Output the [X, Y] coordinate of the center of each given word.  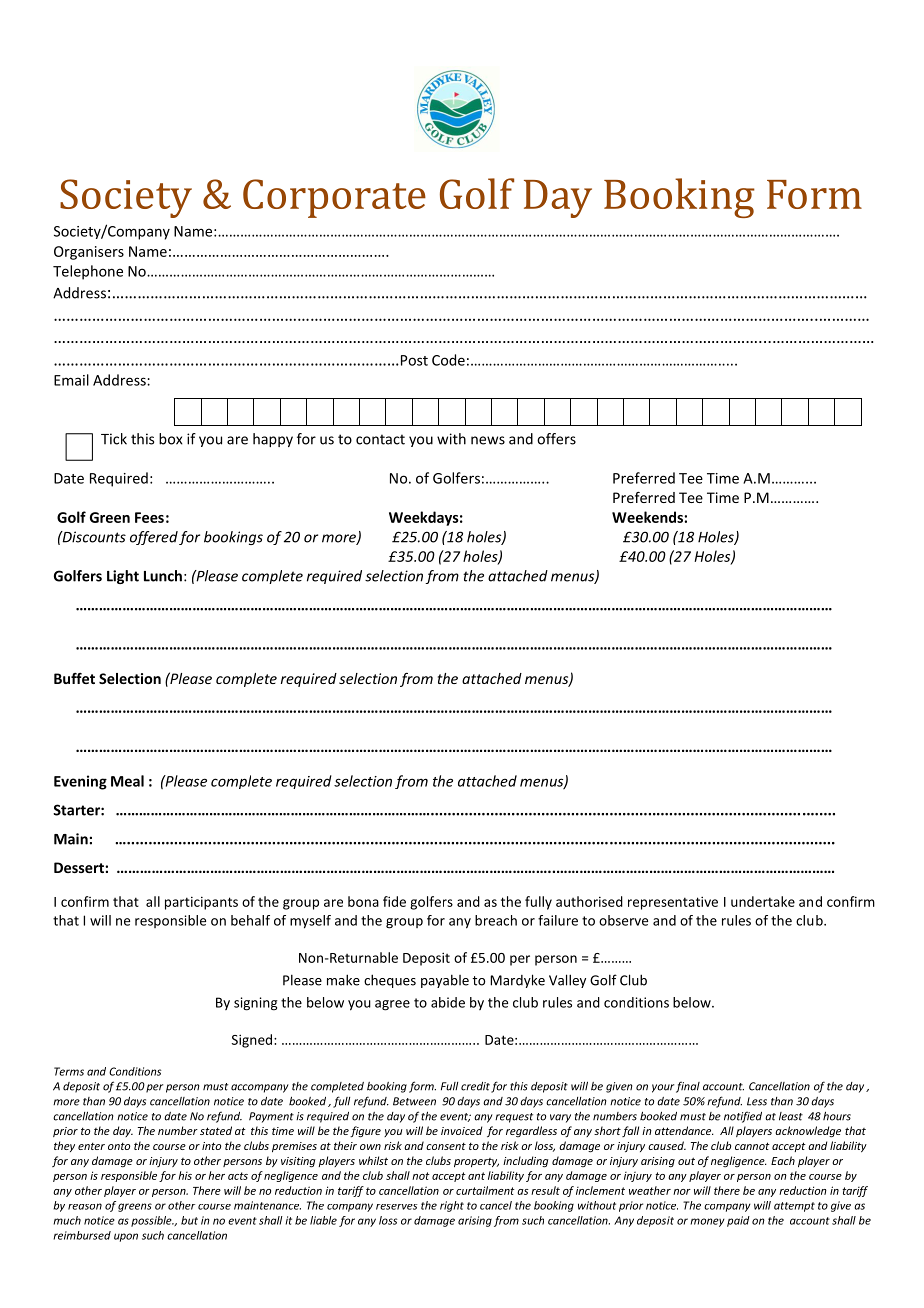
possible [152, 1221]
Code [448, 360]
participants [201, 903]
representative [673, 903]
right [452, 1206]
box [171, 439]
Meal [127, 781]
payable [445, 981]
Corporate [334, 198]
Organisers [89, 253]
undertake [763, 901]
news [488, 440]
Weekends [648, 517]
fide [394, 901]
